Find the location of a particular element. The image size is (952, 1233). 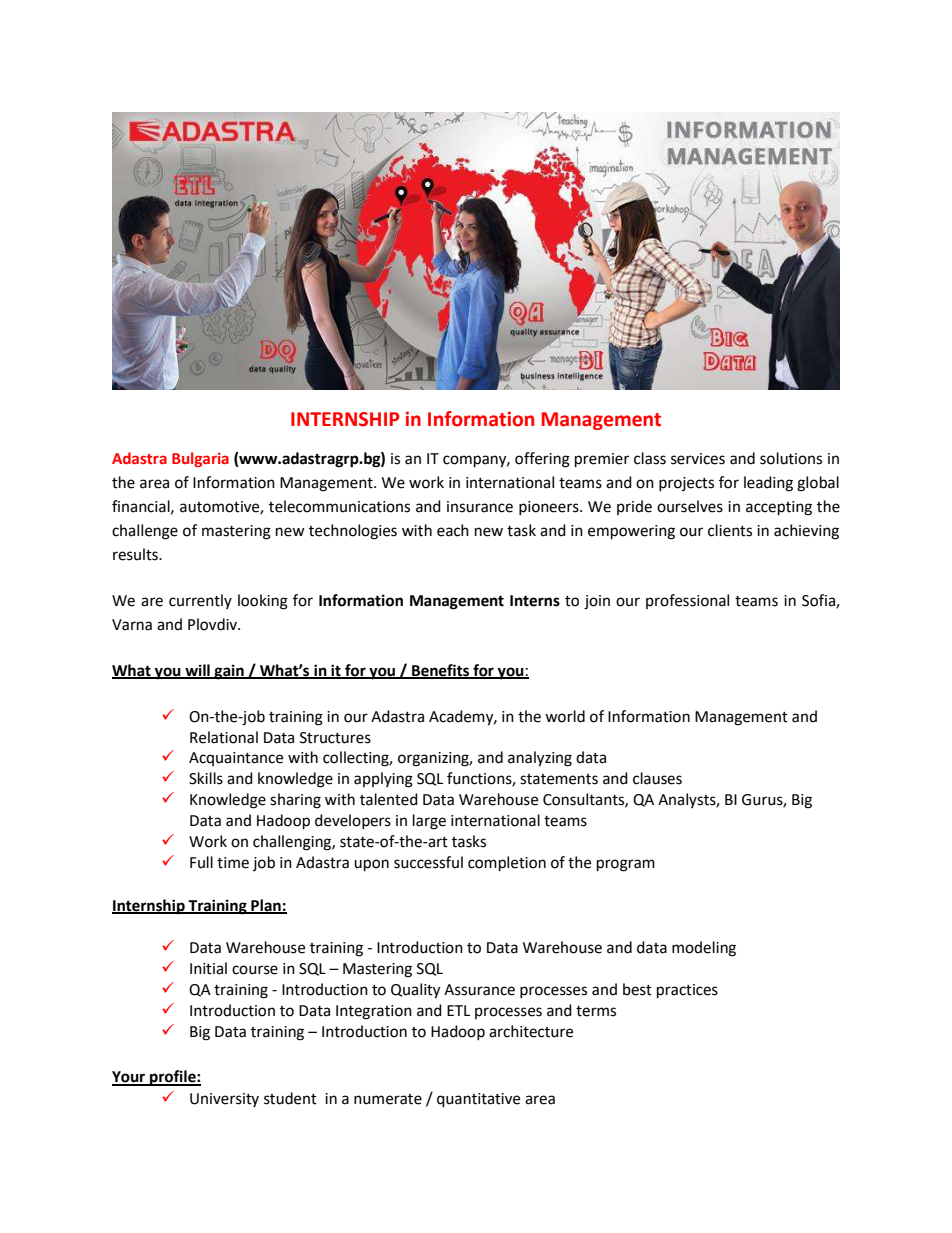

leading is located at coordinates (768, 484).
